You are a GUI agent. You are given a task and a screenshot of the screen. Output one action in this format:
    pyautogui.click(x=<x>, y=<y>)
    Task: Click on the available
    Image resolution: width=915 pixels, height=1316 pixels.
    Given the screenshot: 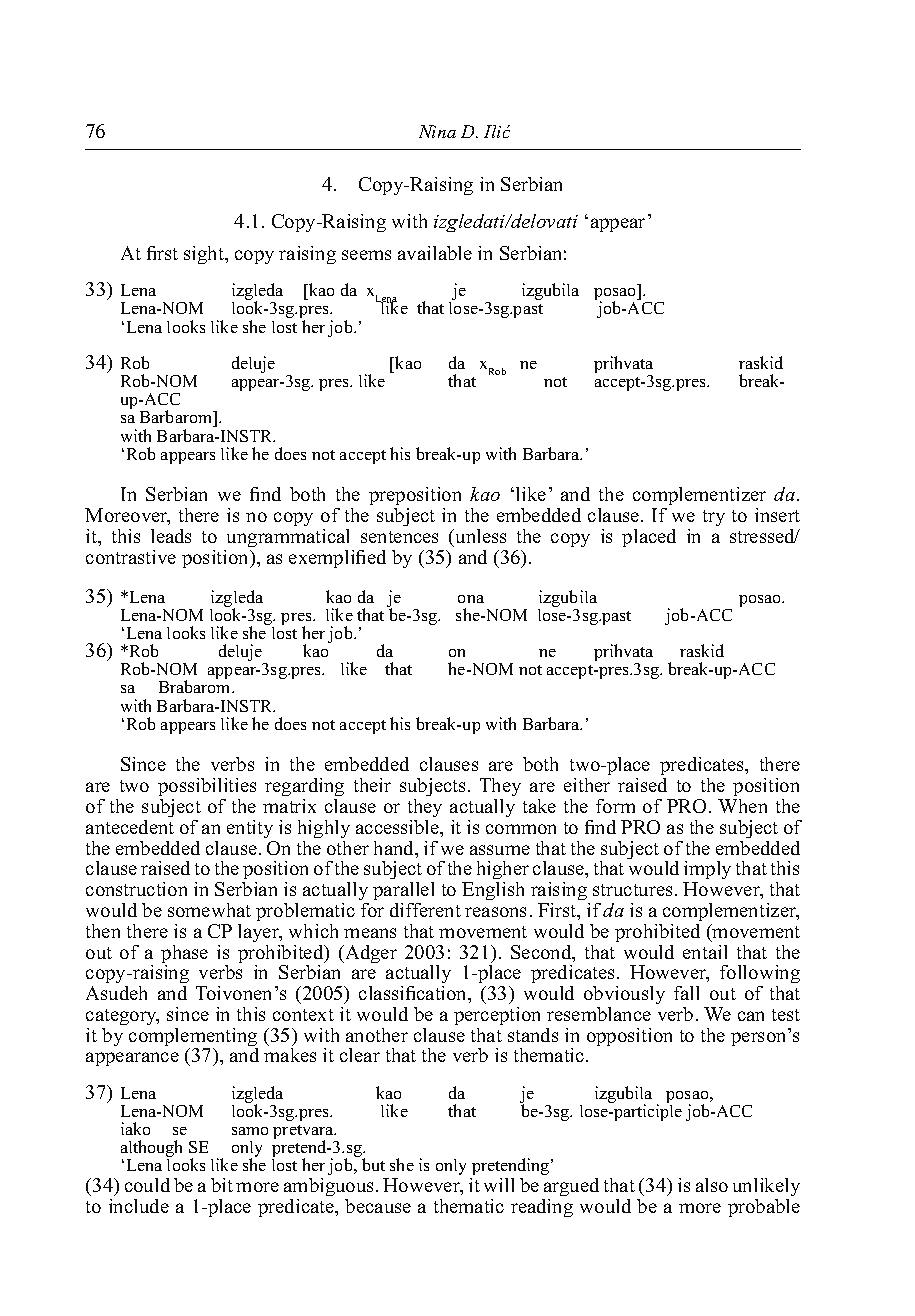 What is the action you would take?
    pyautogui.click(x=435, y=253)
